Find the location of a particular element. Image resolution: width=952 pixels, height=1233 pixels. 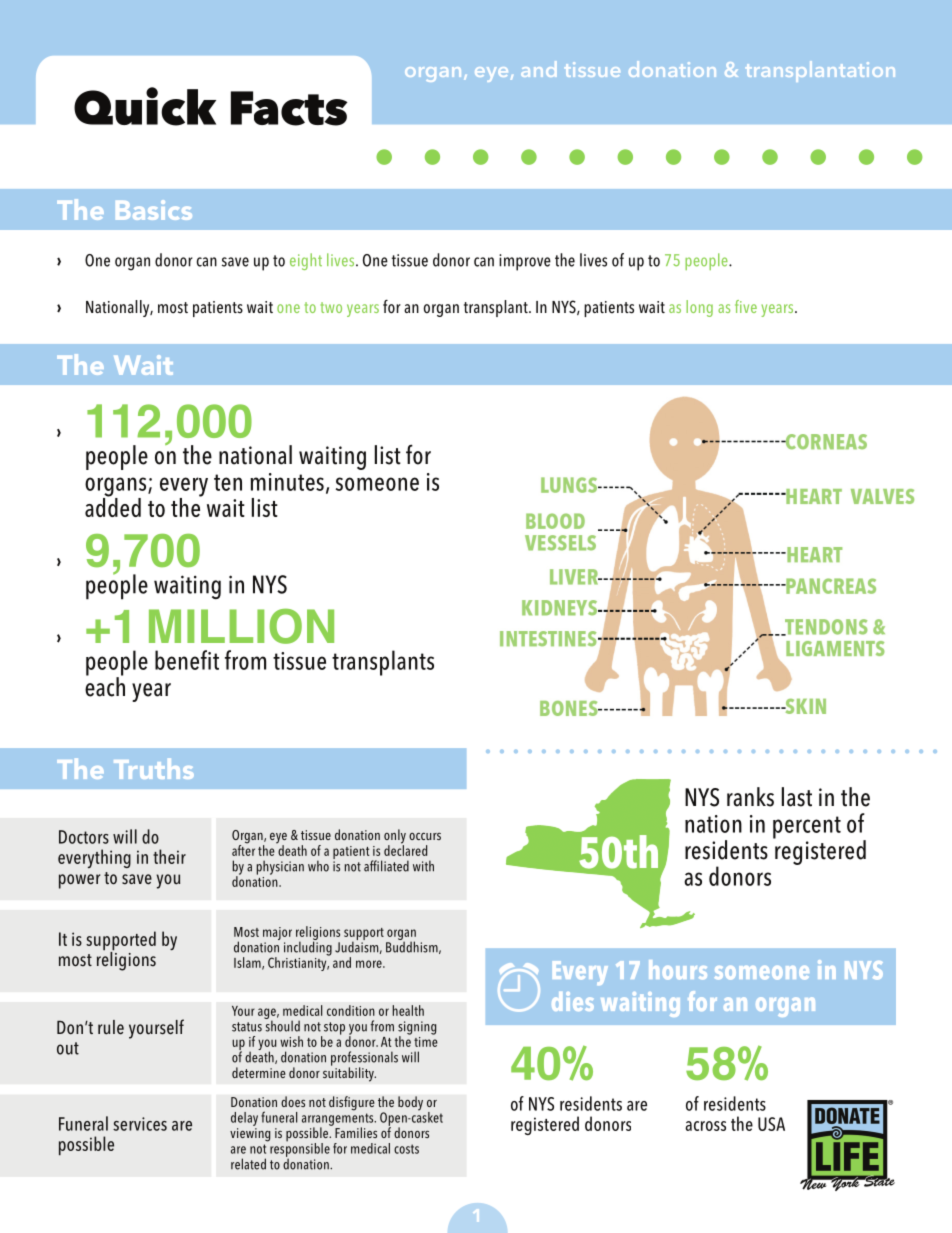

Truths is located at coordinates (154, 768).
